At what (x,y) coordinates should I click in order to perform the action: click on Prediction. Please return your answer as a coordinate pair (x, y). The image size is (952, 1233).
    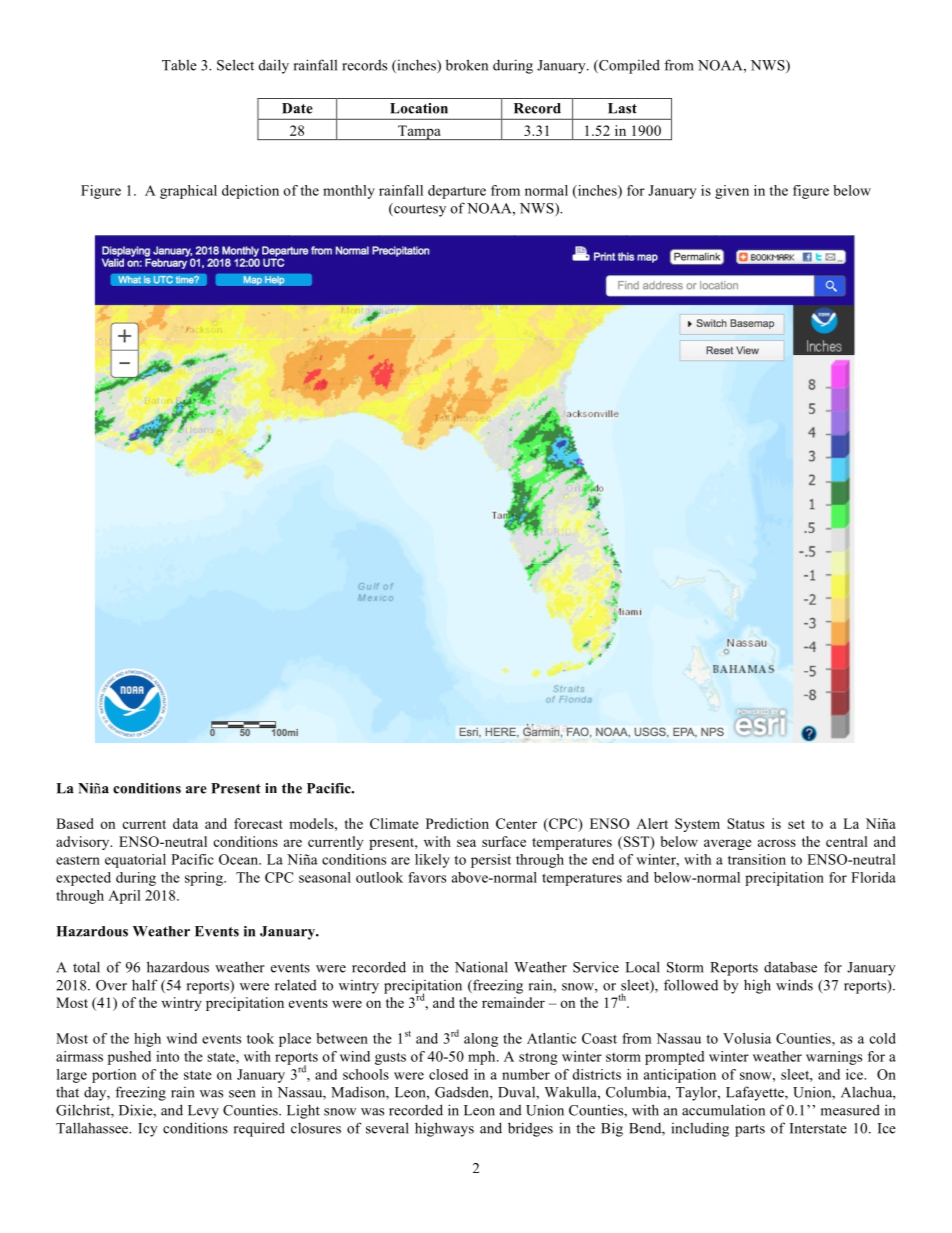
    Looking at the image, I should click on (457, 823).
